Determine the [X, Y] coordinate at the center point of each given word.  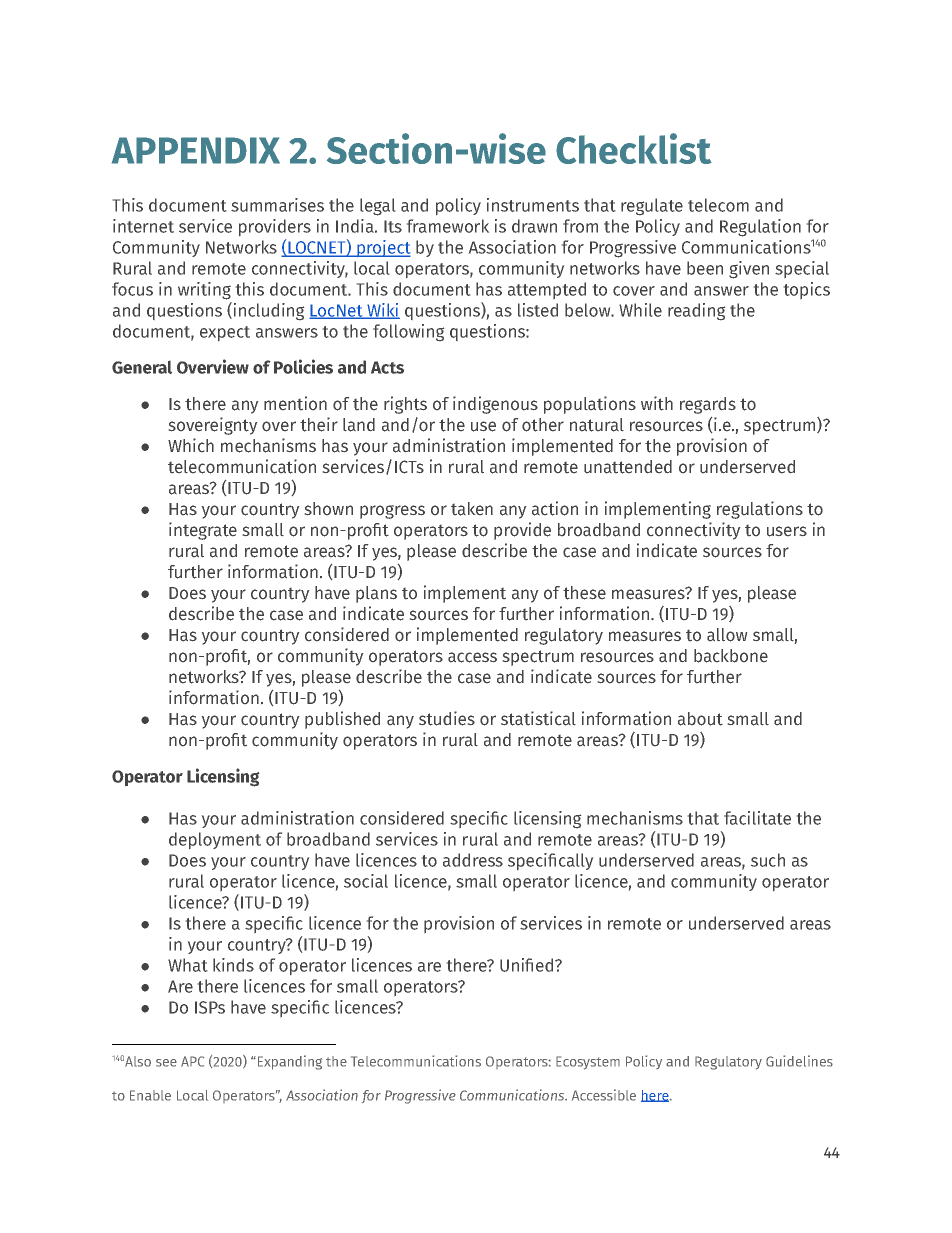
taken [472, 509]
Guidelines [799, 1061]
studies [447, 718]
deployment [215, 840]
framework [448, 226]
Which [191, 445]
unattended [628, 467]
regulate [652, 206]
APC [192, 1061]
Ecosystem [588, 1063]
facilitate [757, 818]
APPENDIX [196, 150]
